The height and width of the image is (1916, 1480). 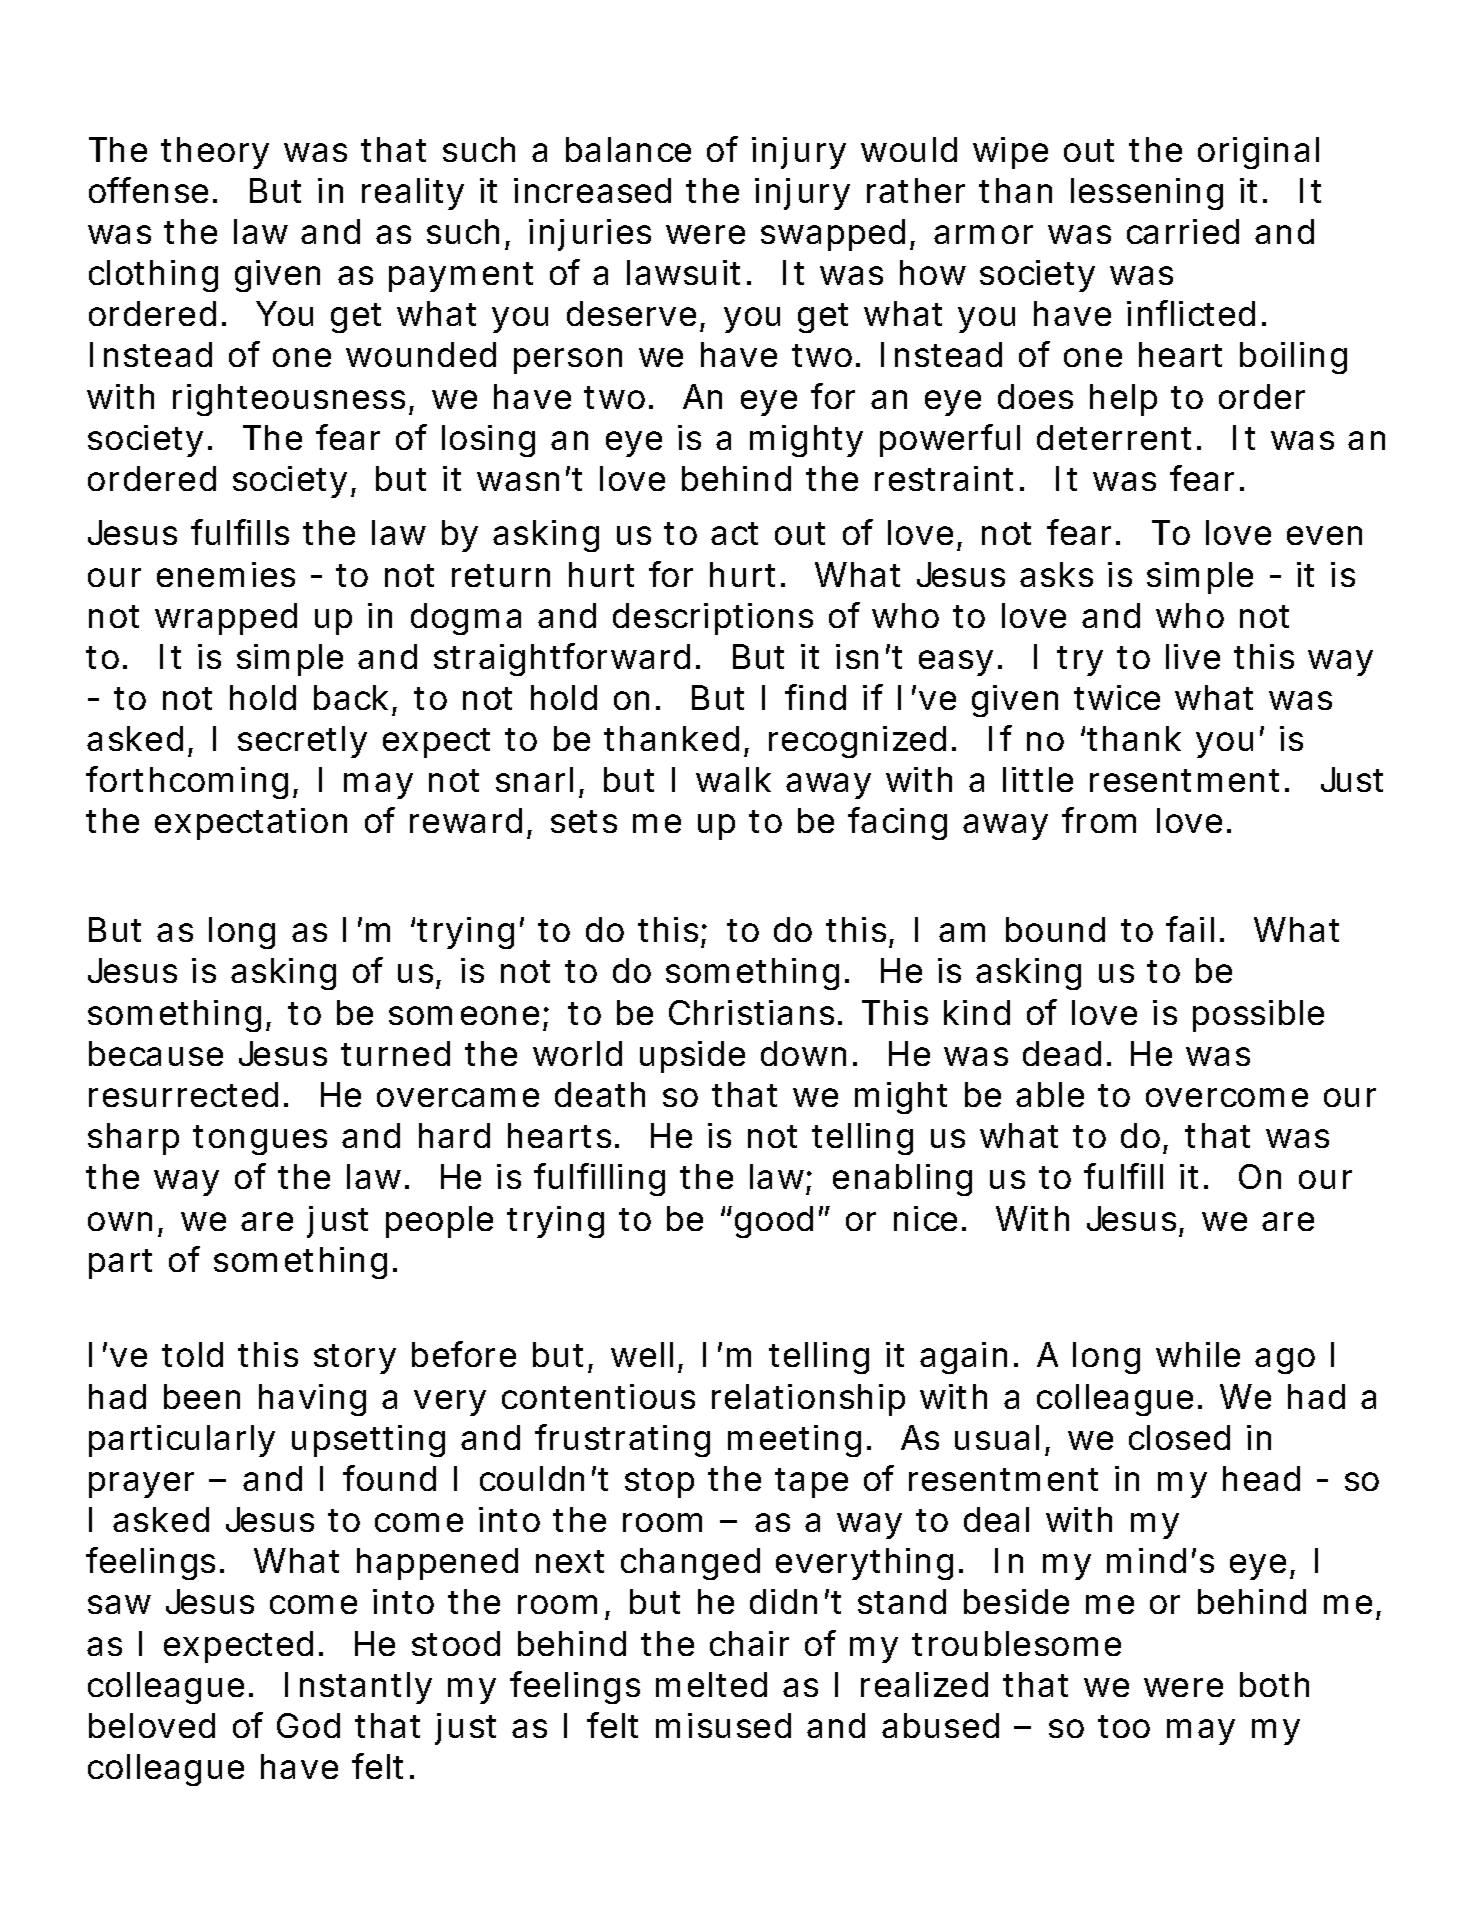 What do you see at coordinates (1147, 194) in the image?
I see `lessening` at bounding box center [1147, 194].
